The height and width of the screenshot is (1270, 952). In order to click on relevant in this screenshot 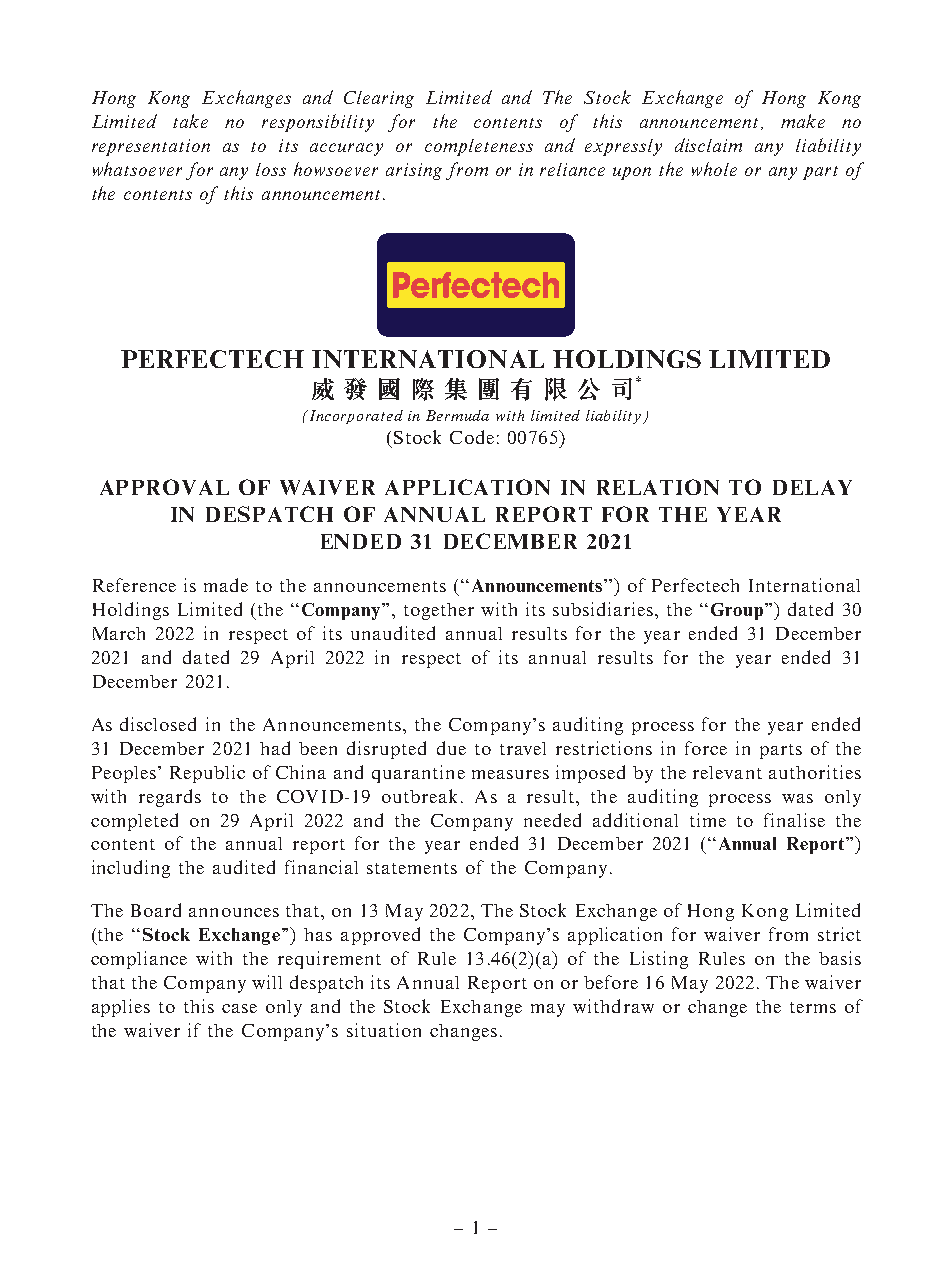, I will do `click(727, 772)`.
